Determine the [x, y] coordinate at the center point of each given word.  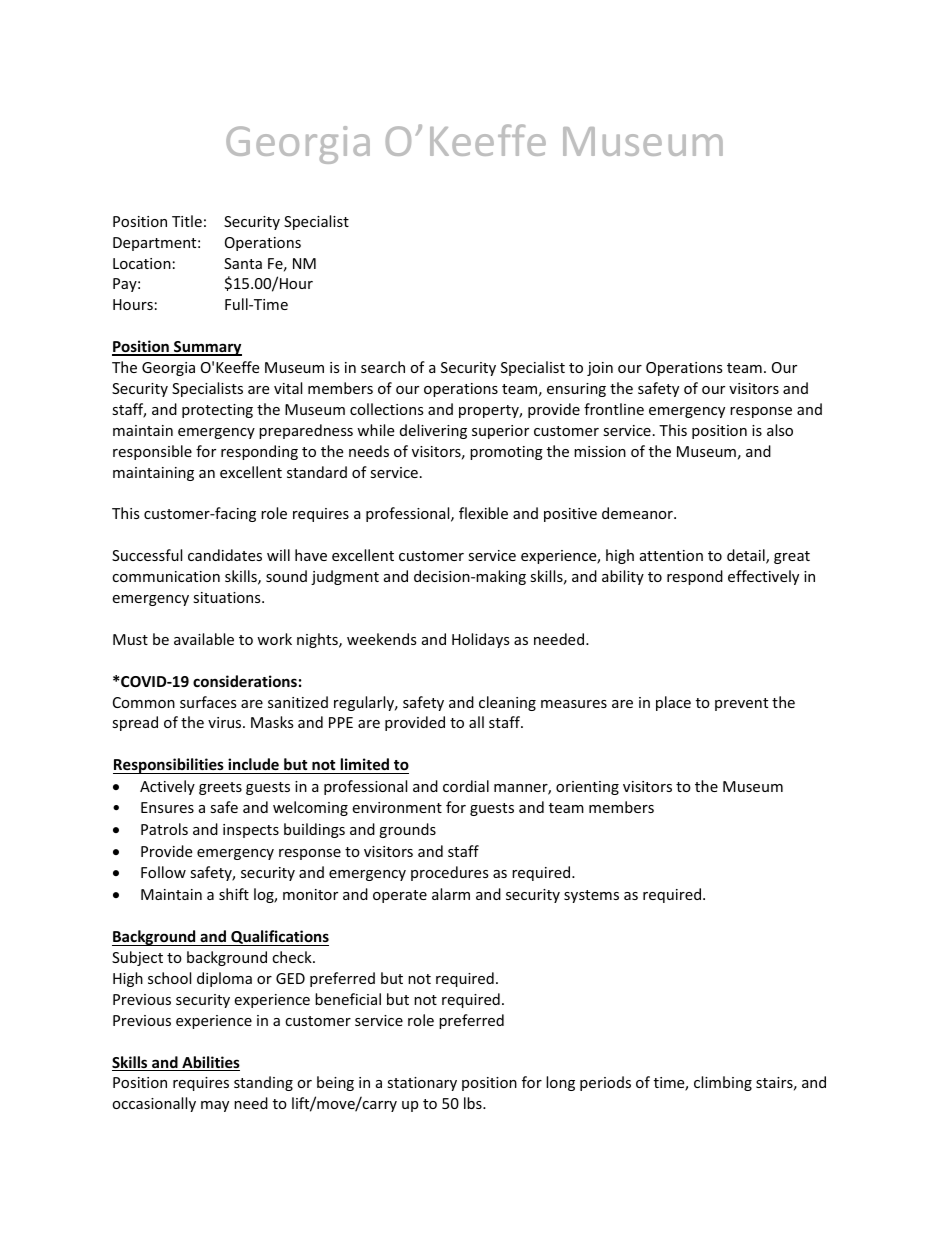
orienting [587, 788]
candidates [225, 555]
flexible [483, 513]
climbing [723, 1083]
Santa [243, 263]
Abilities [210, 1063]
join [600, 369]
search [383, 367]
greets [220, 788]
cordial [466, 786]
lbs [474, 1103]
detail [747, 556]
